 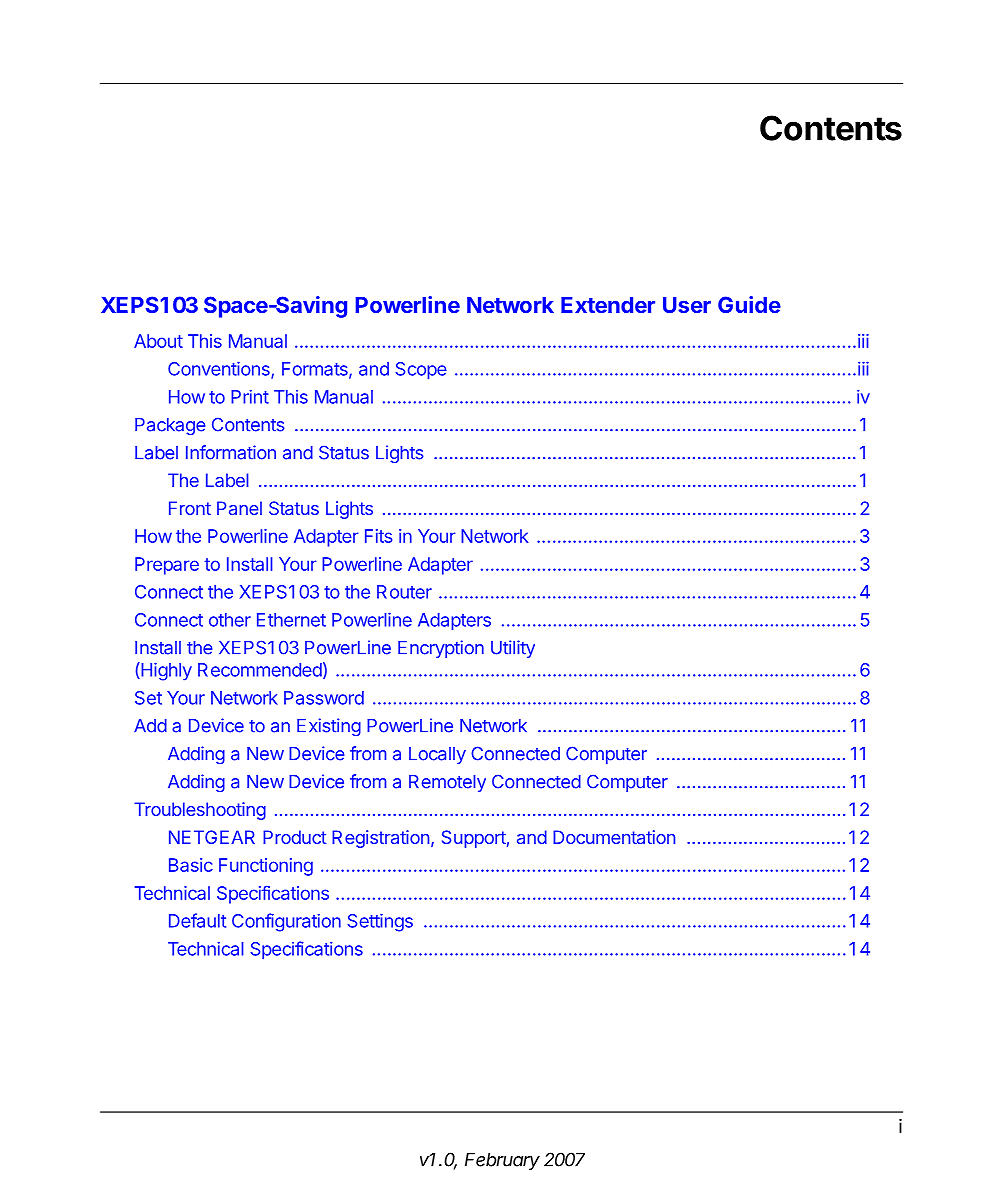 I want to click on Settings, so click(x=380, y=923).
